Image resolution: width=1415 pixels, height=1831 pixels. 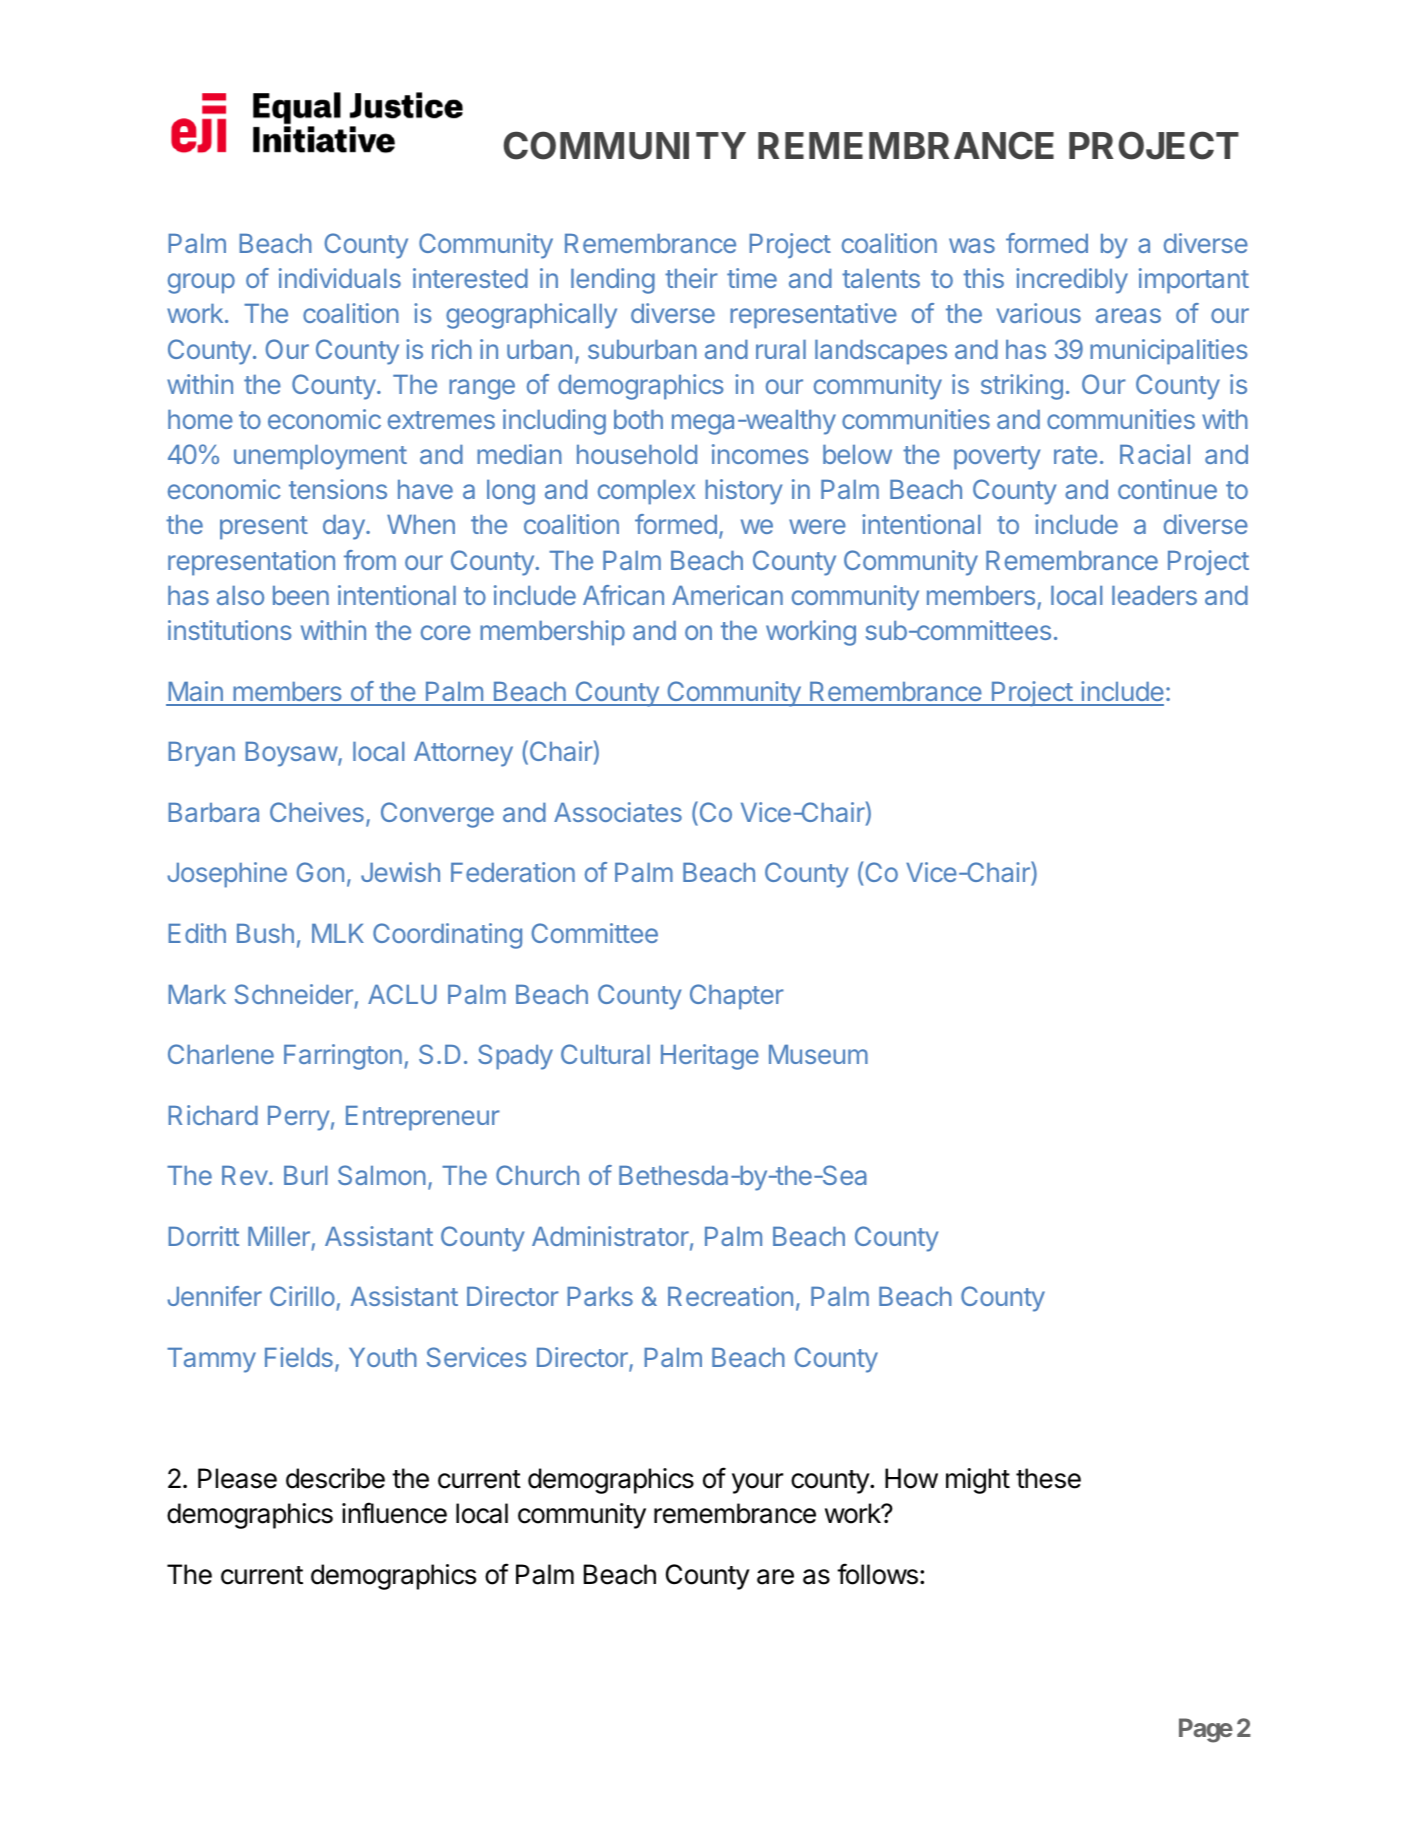 I want to click on incredibly, so click(x=1072, y=281).
